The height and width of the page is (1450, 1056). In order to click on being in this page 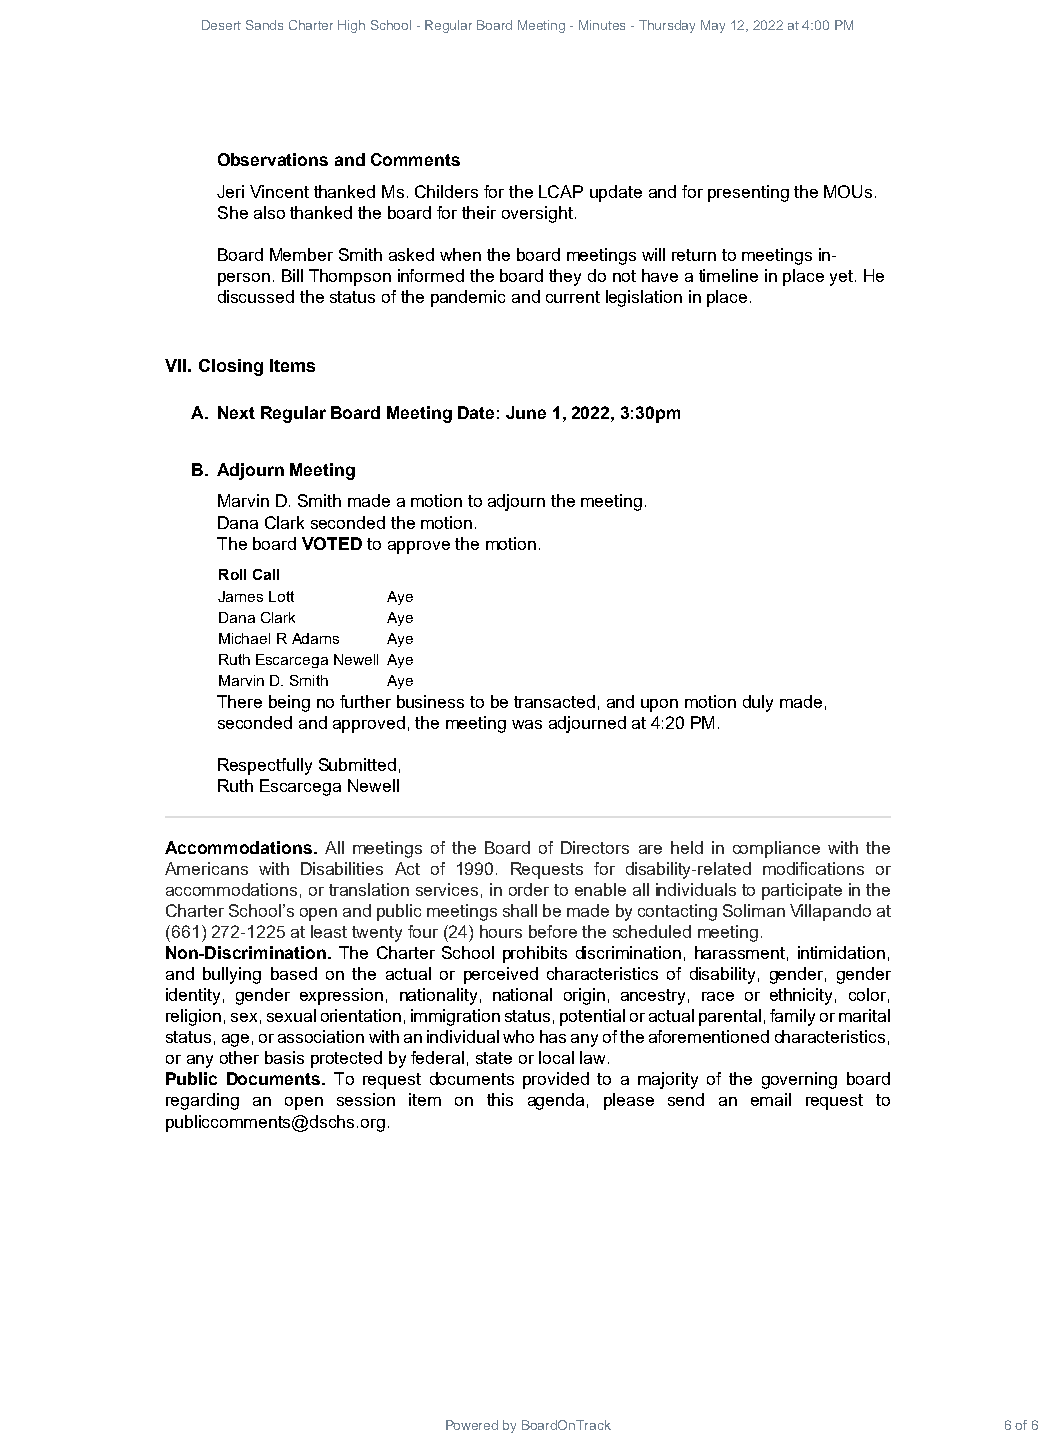, I will do `click(289, 703)`.
